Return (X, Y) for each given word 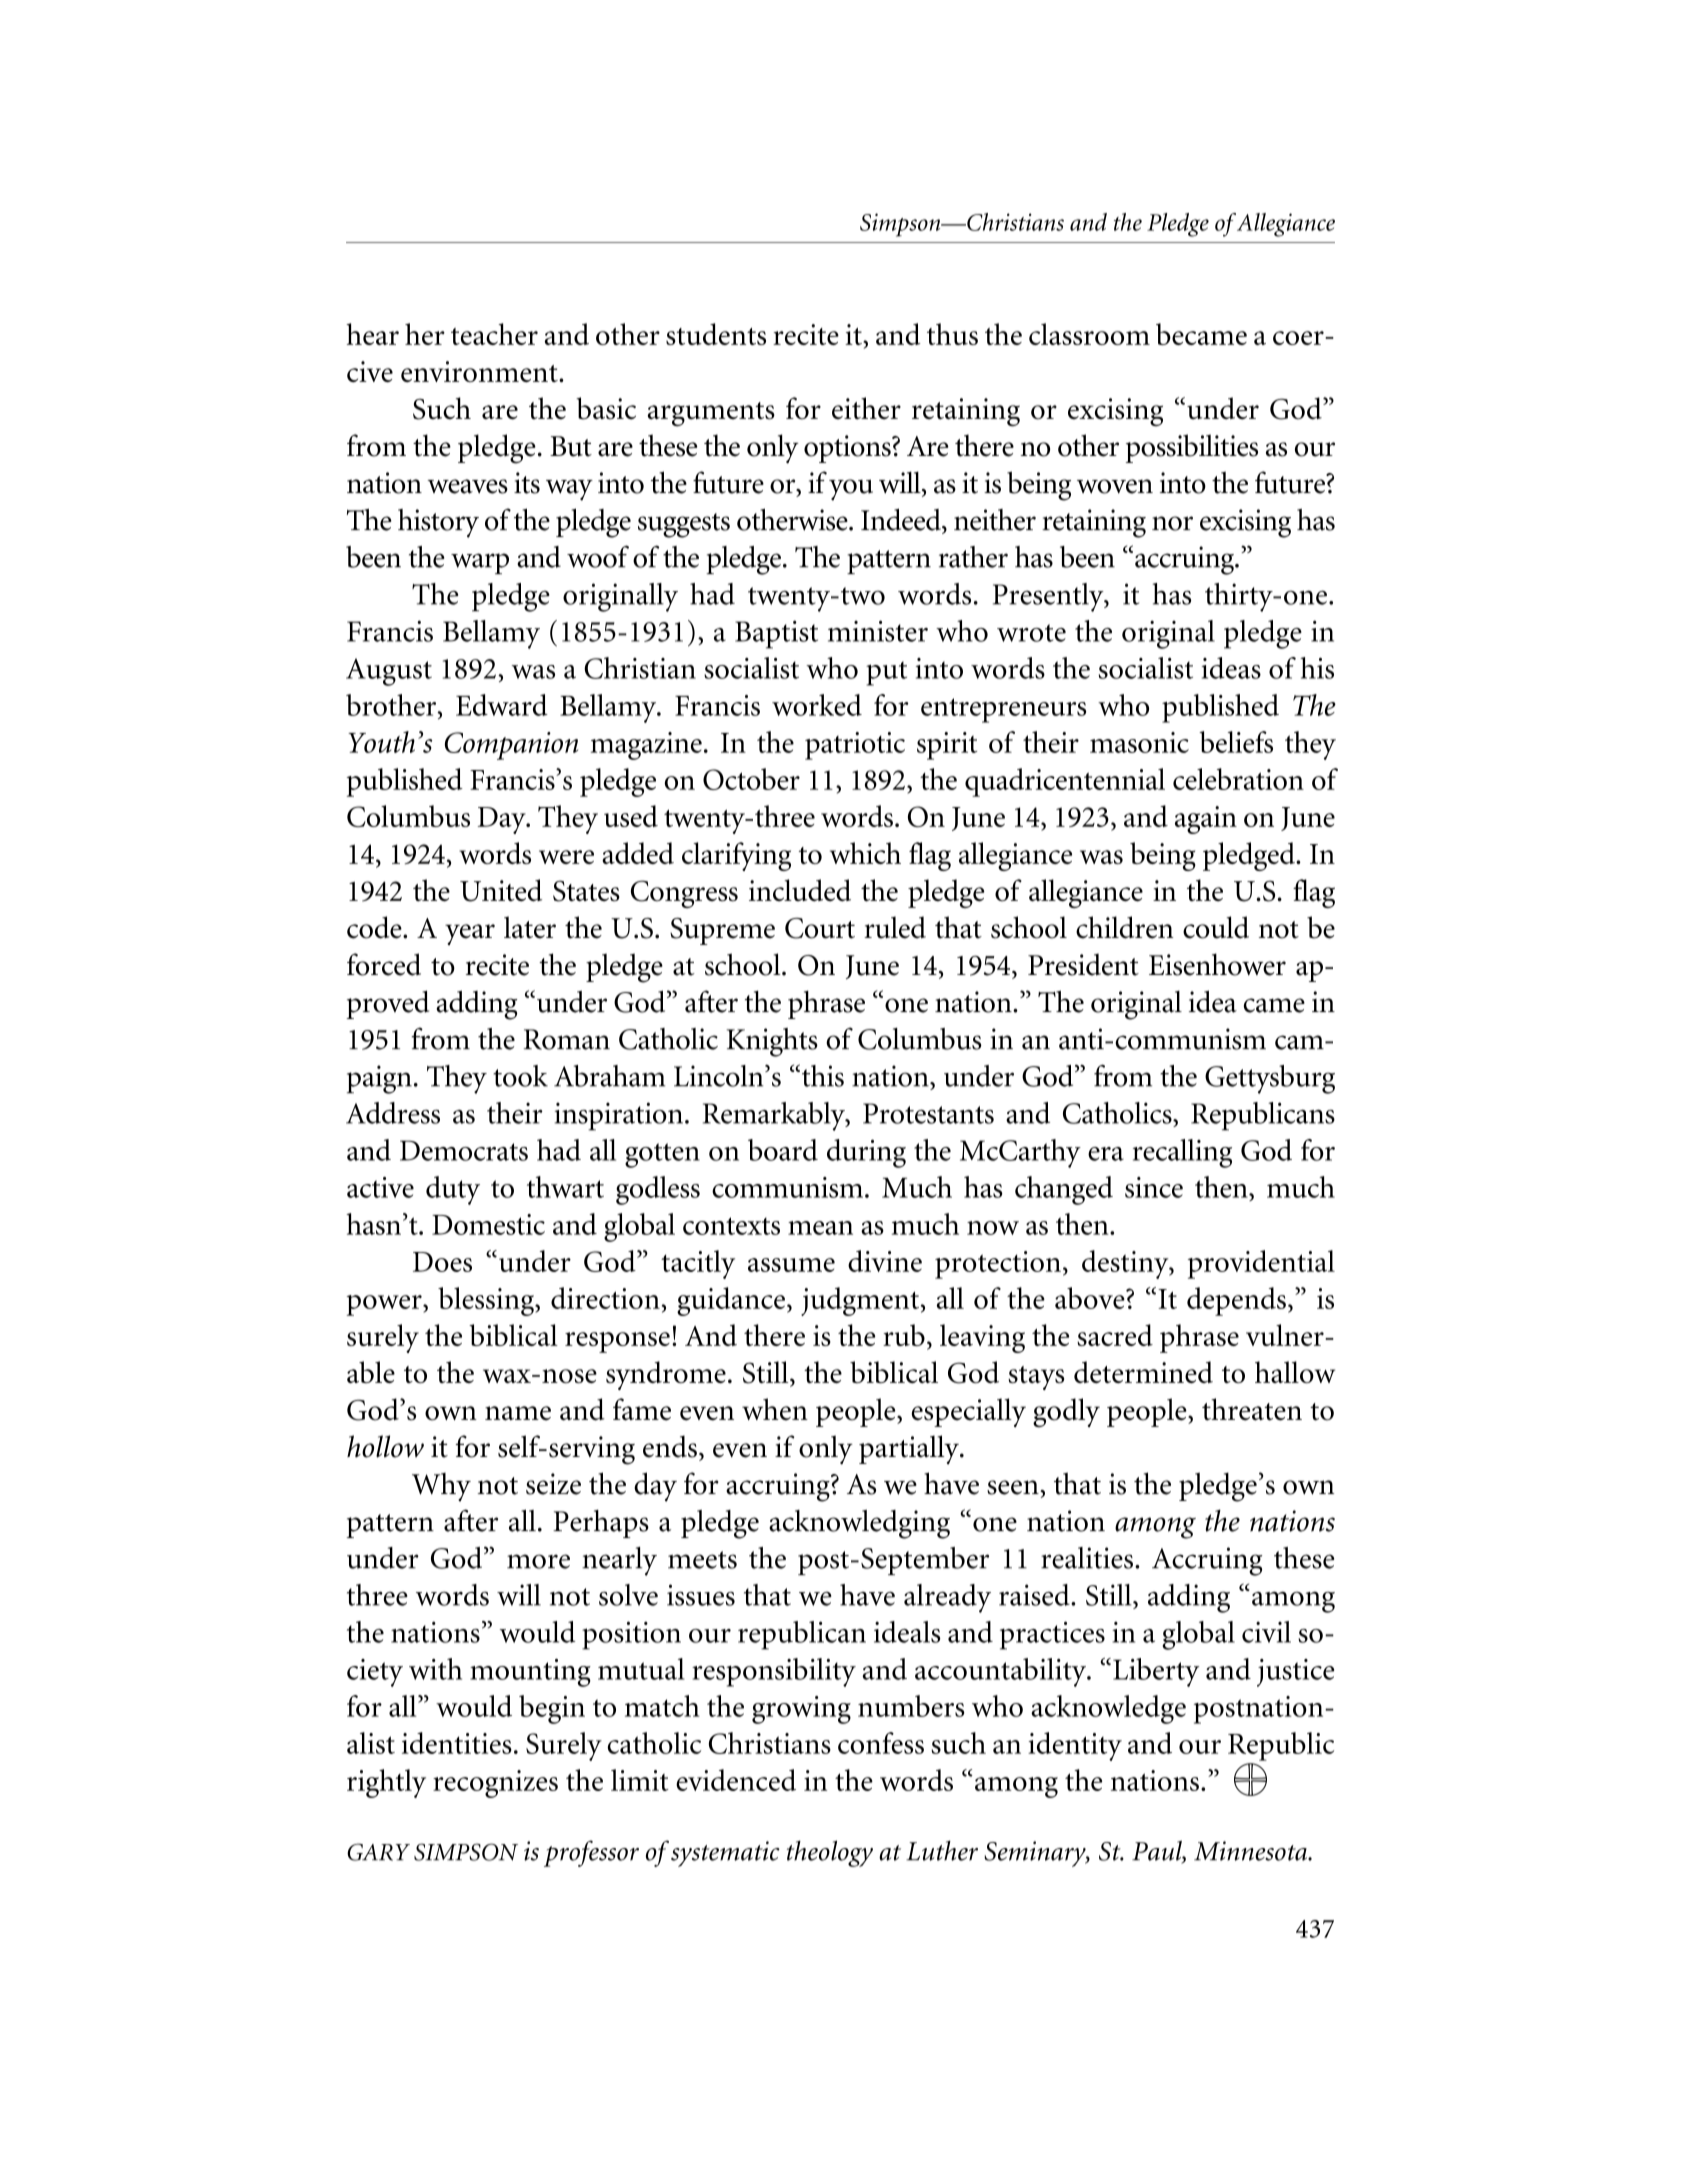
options (848, 449)
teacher (494, 334)
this (821, 1075)
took (520, 1076)
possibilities (1192, 448)
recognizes (495, 1784)
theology (830, 1853)
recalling (1182, 1153)
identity (1075, 1746)
